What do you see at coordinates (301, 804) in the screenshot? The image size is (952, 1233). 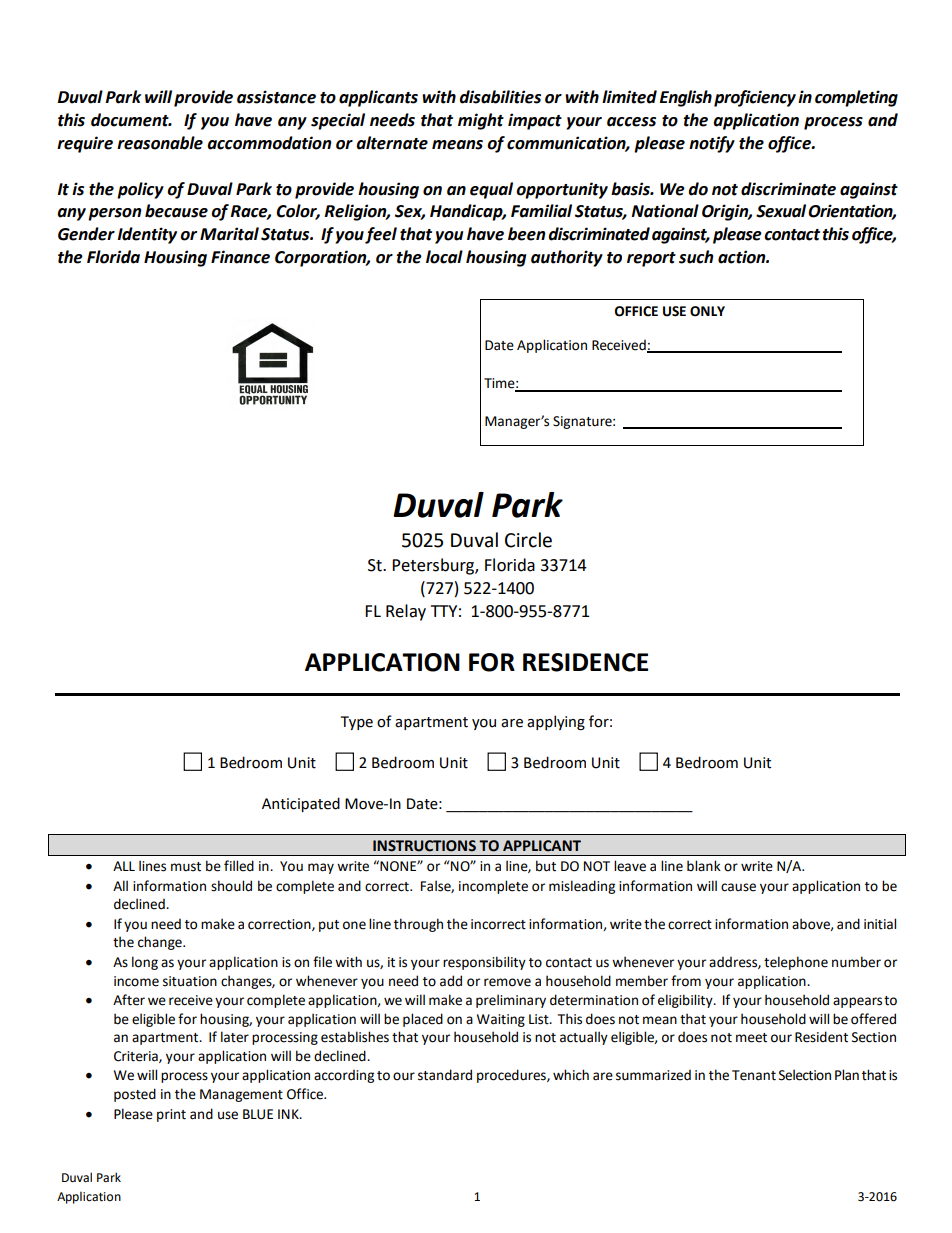 I see `Anticipated` at bounding box center [301, 804].
